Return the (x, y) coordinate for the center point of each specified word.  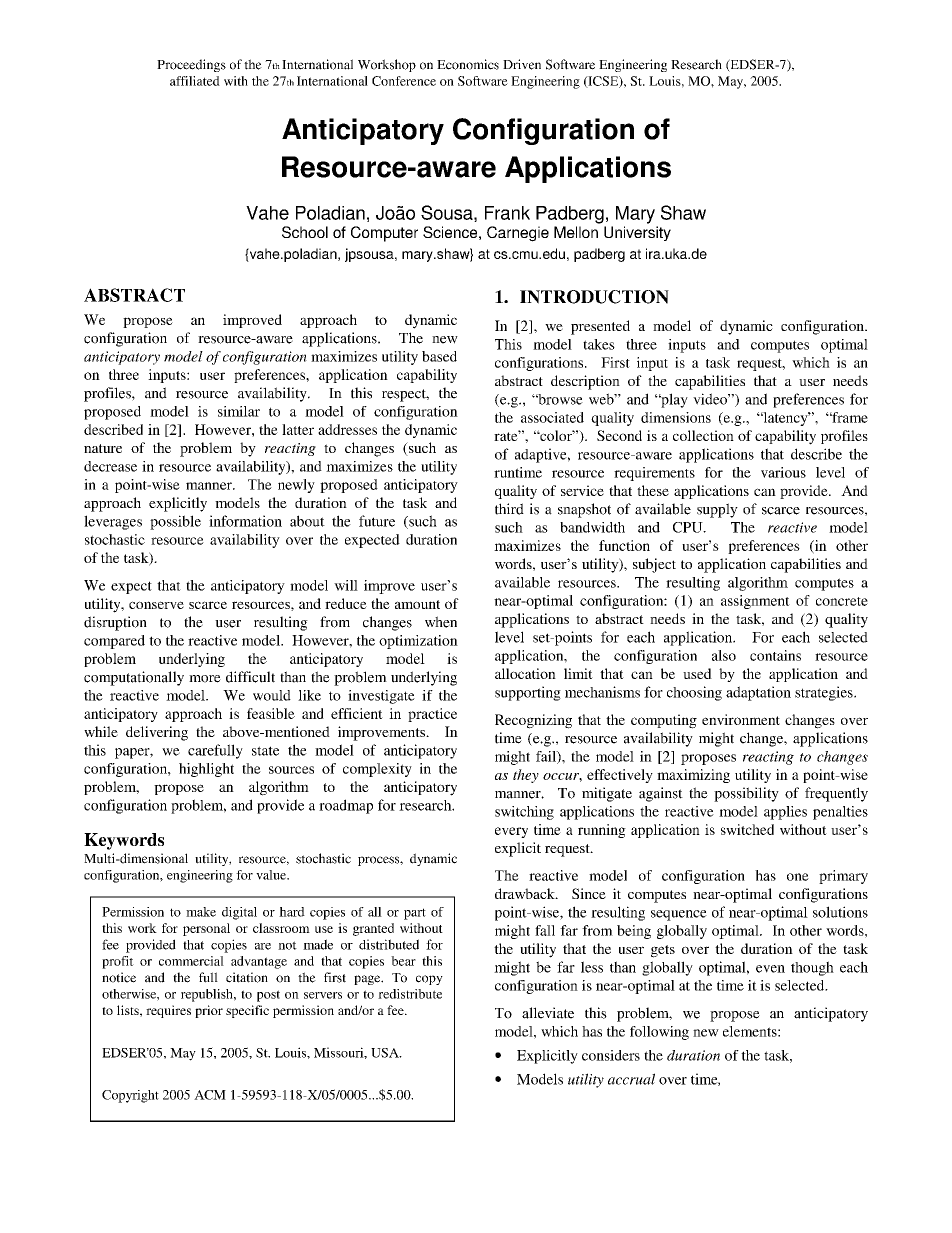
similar (239, 411)
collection (703, 435)
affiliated (195, 81)
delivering (157, 733)
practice (432, 715)
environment (741, 719)
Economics (468, 64)
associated (552, 417)
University (637, 233)
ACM (210, 1095)
